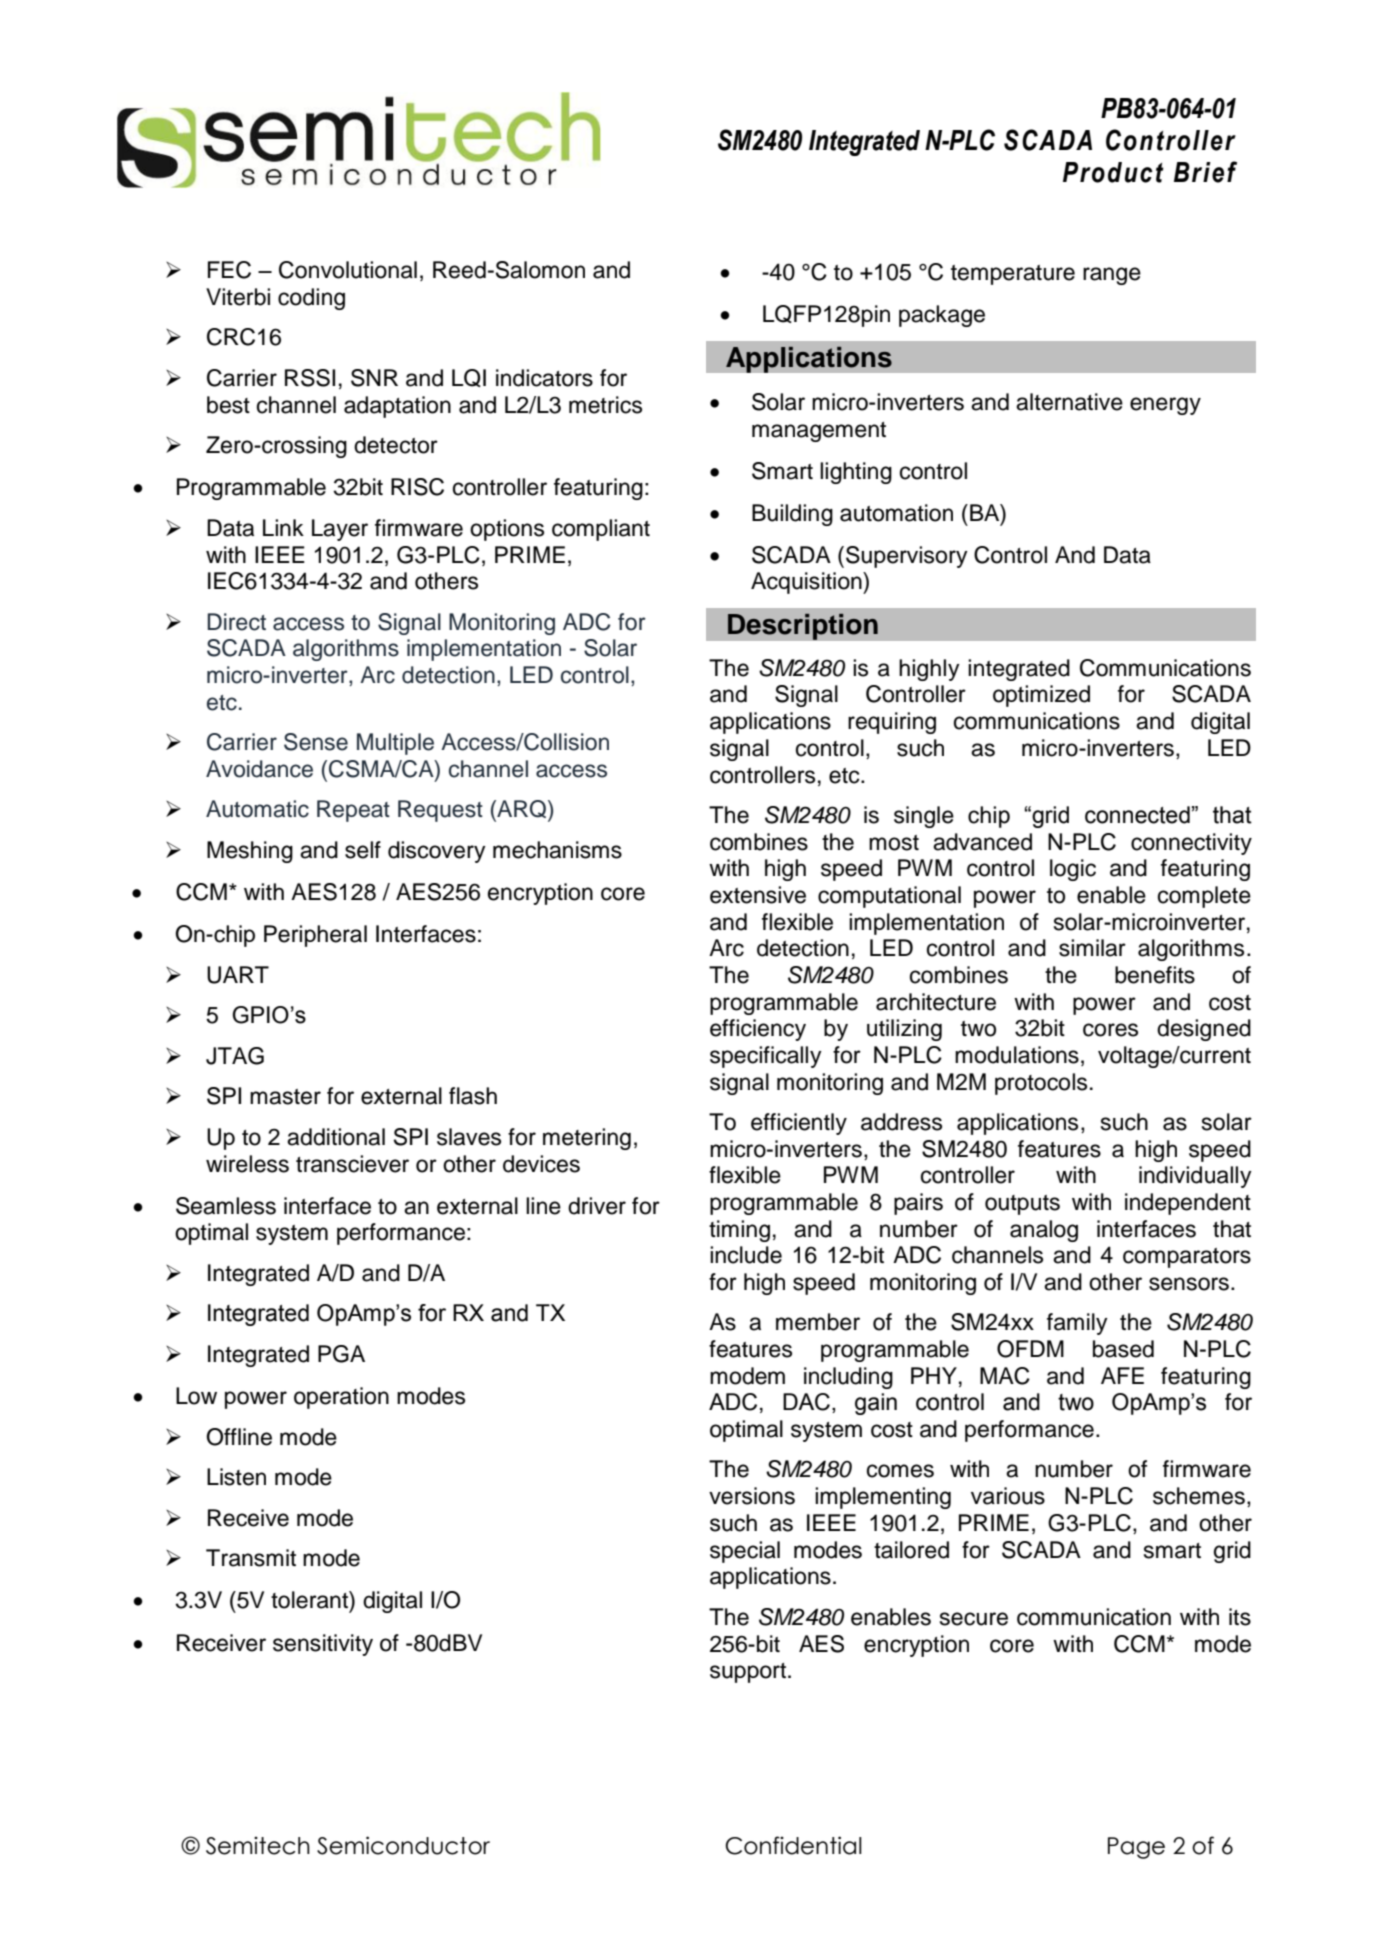 This screenshot has width=1380, height=1951. I want to click on efficiency, so click(758, 1030).
